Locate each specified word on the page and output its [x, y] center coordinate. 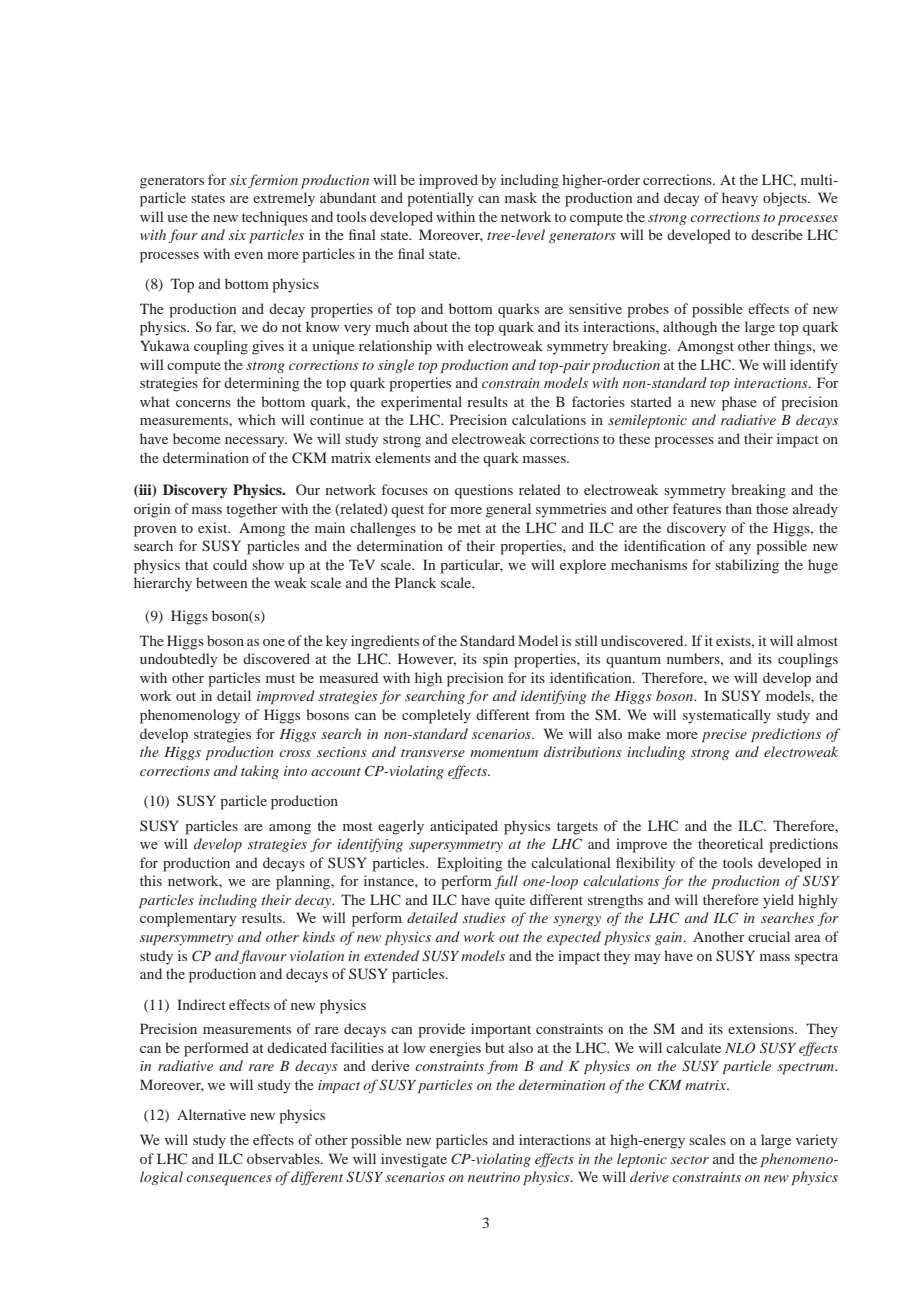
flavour [263, 957]
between [221, 582]
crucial [769, 936]
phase [739, 403]
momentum [504, 753]
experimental [421, 403]
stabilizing [747, 566]
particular [471, 566]
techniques [275, 218]
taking [260, 772]
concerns [203, 403]
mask [521, 197]
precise [724, 735]
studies [484, 917]
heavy [740, 199]
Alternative [211, 1114]
